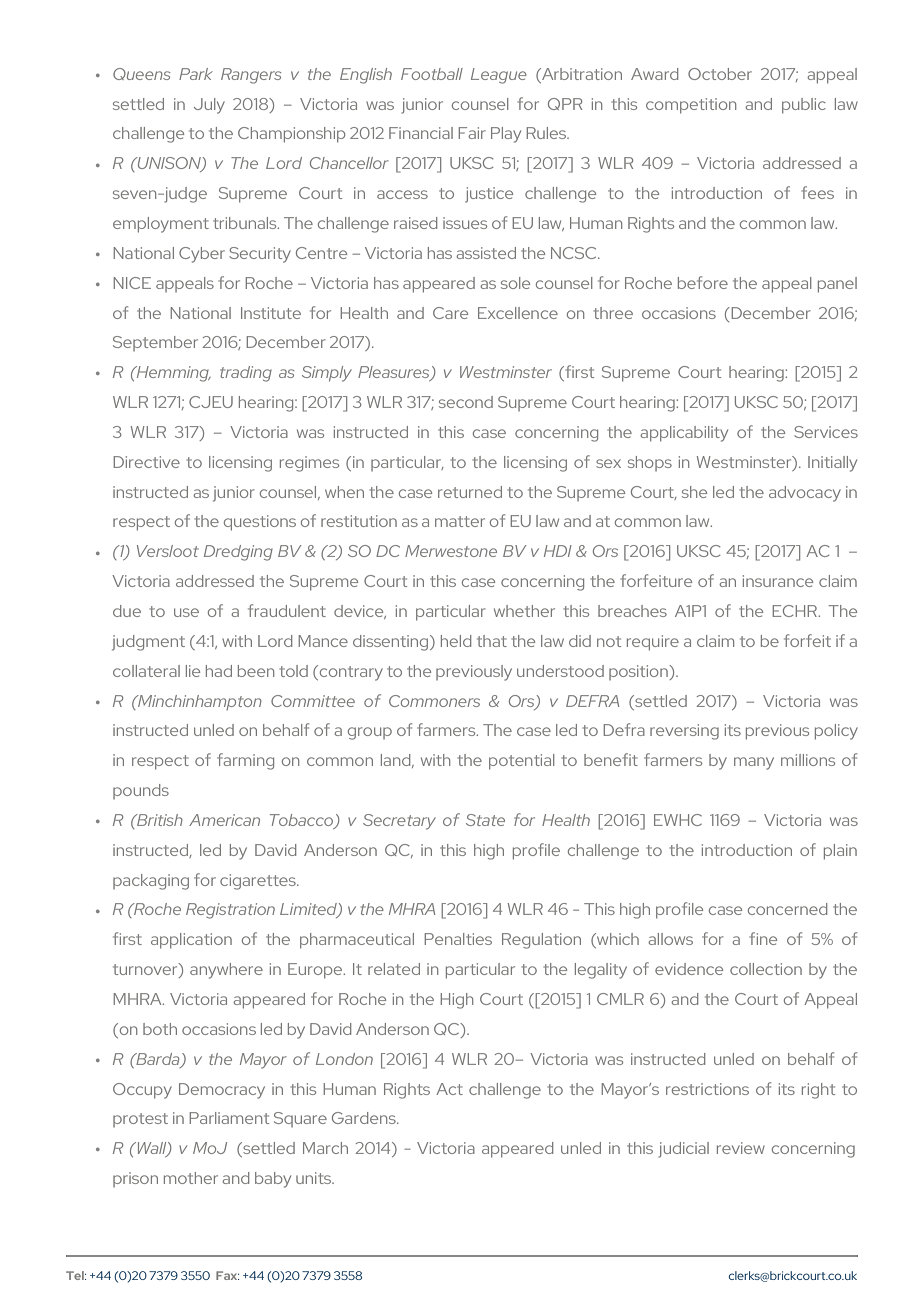  Describe the element at coordinates (787, 909) in the image. I see `concerned` at that location.
